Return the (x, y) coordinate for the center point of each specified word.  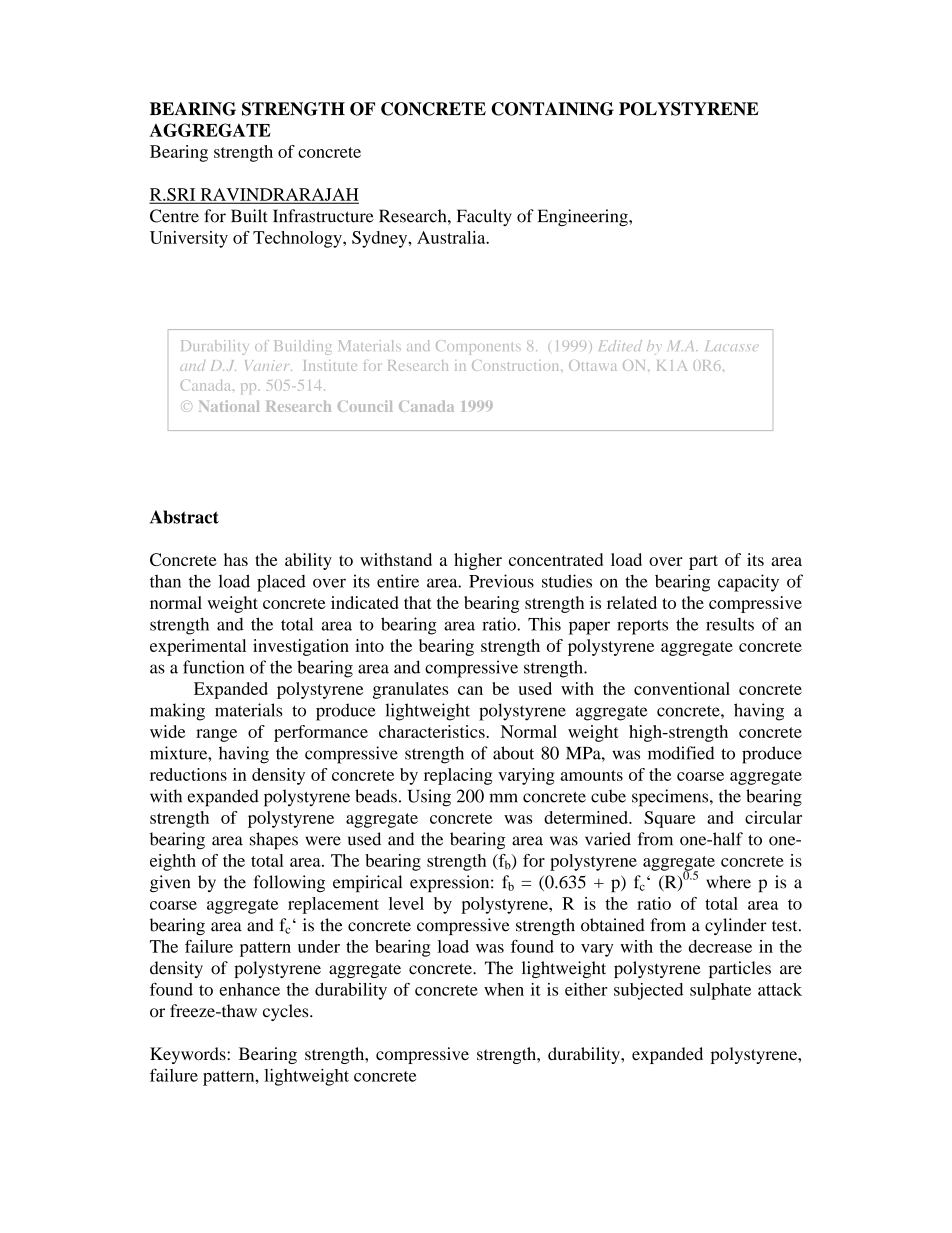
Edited (620, 345)
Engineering (584, 217)
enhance (249, 989)
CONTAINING (552, 109)
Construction (517, 365)
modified (681, 753)
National (229, 406)
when (504, 989)
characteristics (433, 731)
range (216, 735)
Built (249, 216)
